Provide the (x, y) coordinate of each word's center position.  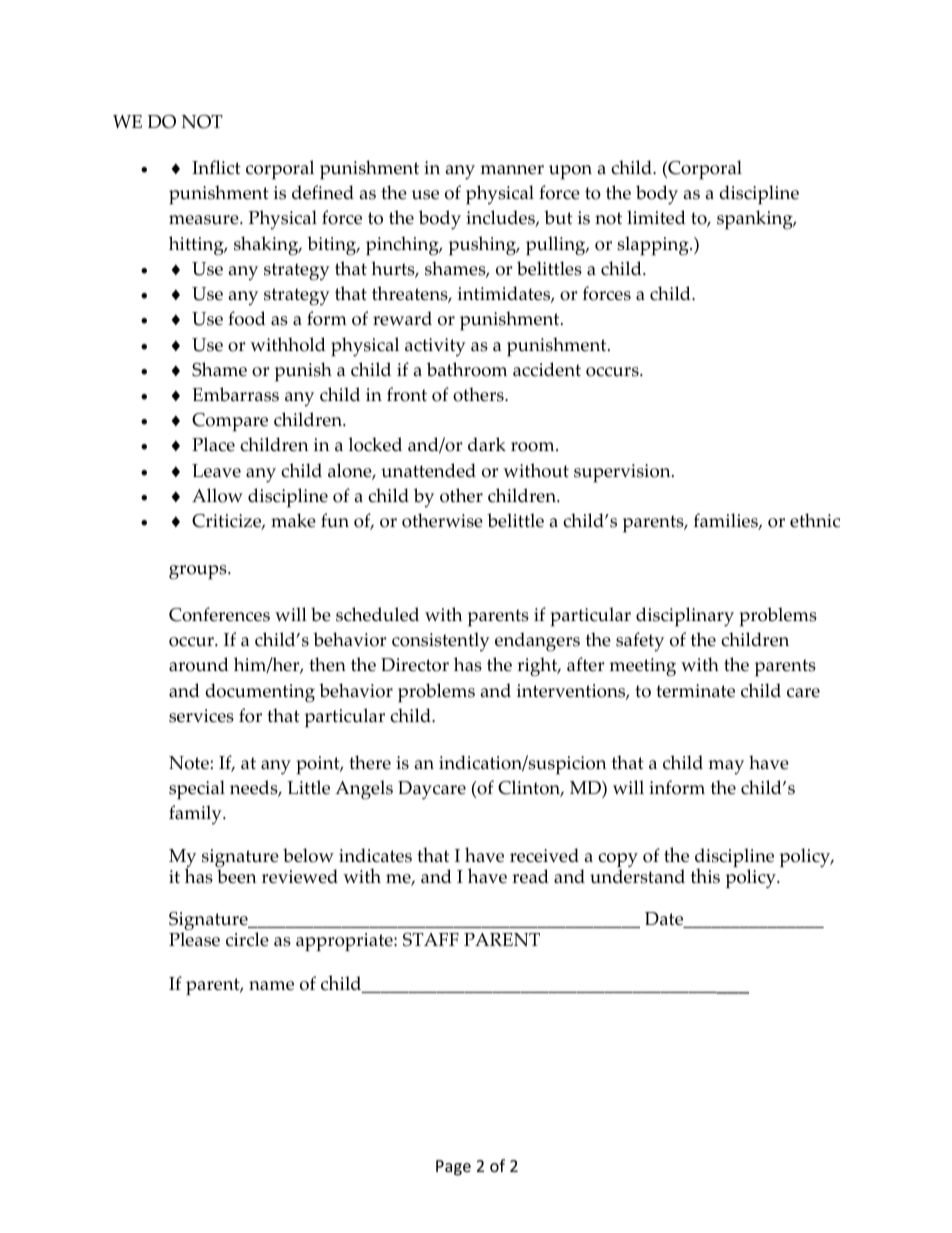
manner (512, 170)
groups (199, 572)
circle (247, 939)
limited (656, 217)
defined (323, 192)
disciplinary (685, 617)
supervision (623, 473)
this (705, 876)
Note (190, 763)
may (726, 767)
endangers (537, 642)
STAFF (431, 939)
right (538, 667)
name (271, 986)
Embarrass (235, 394)
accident (547, 369)
